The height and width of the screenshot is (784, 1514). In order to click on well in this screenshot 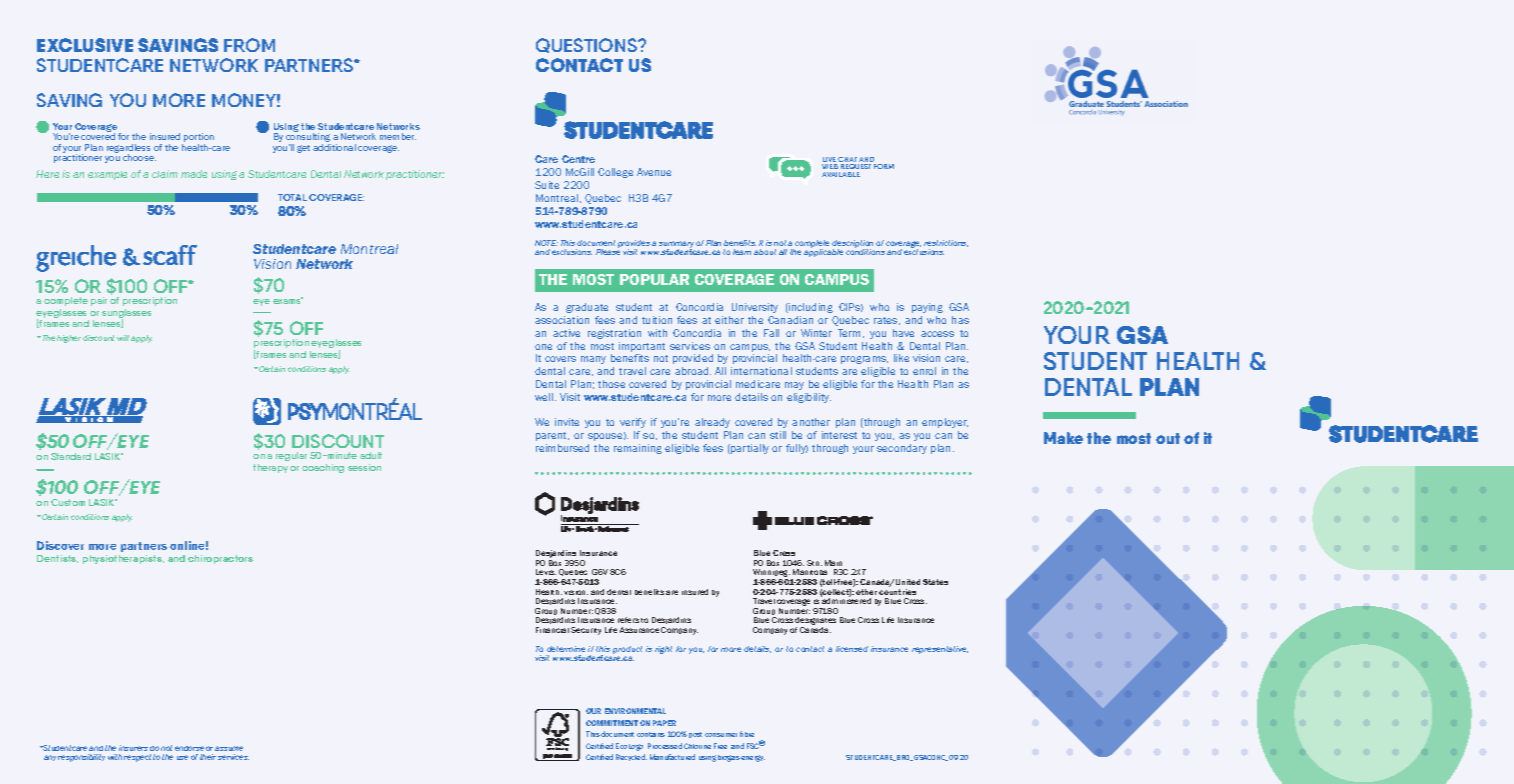, I will do `click(545, 397)`.
